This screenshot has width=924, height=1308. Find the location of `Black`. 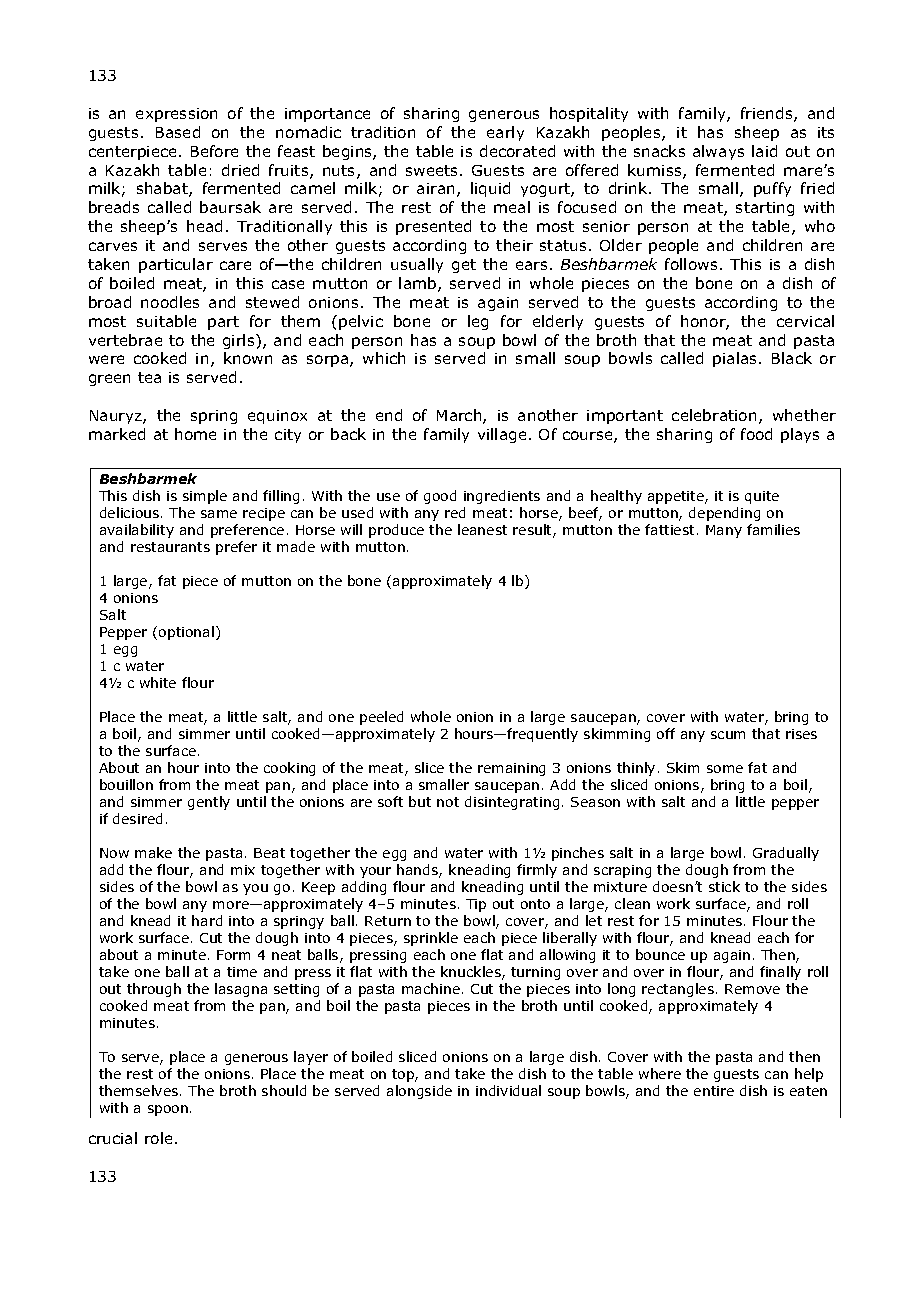

Black is located at coordinates (792, 358).
